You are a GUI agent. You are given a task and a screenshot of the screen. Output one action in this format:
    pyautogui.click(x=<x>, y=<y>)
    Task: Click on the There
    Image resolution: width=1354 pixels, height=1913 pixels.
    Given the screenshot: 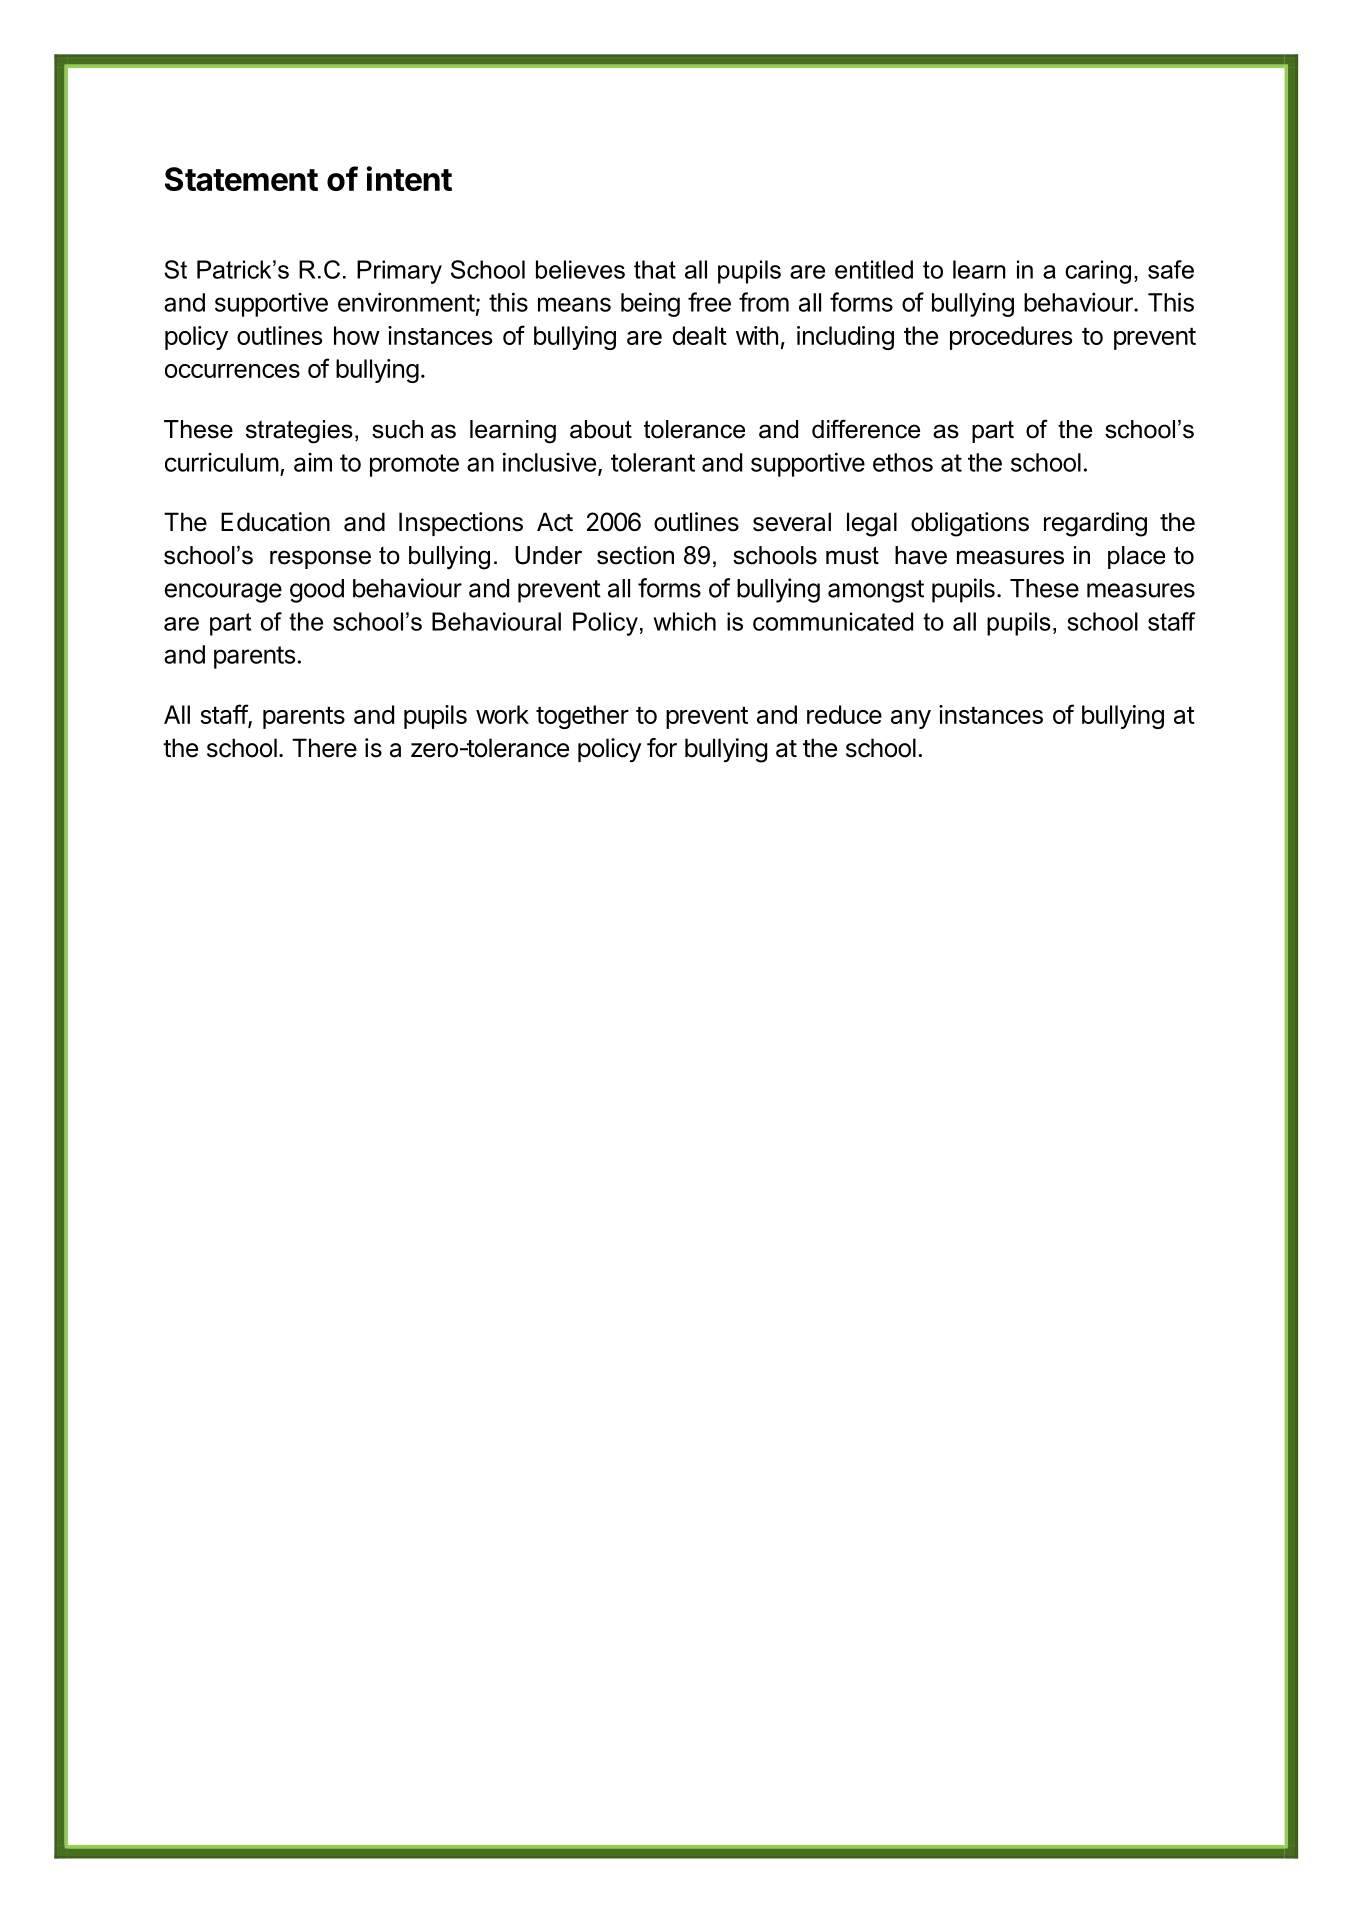 What is the action you would take?
    pyautogui.click(x=324, y=748)
